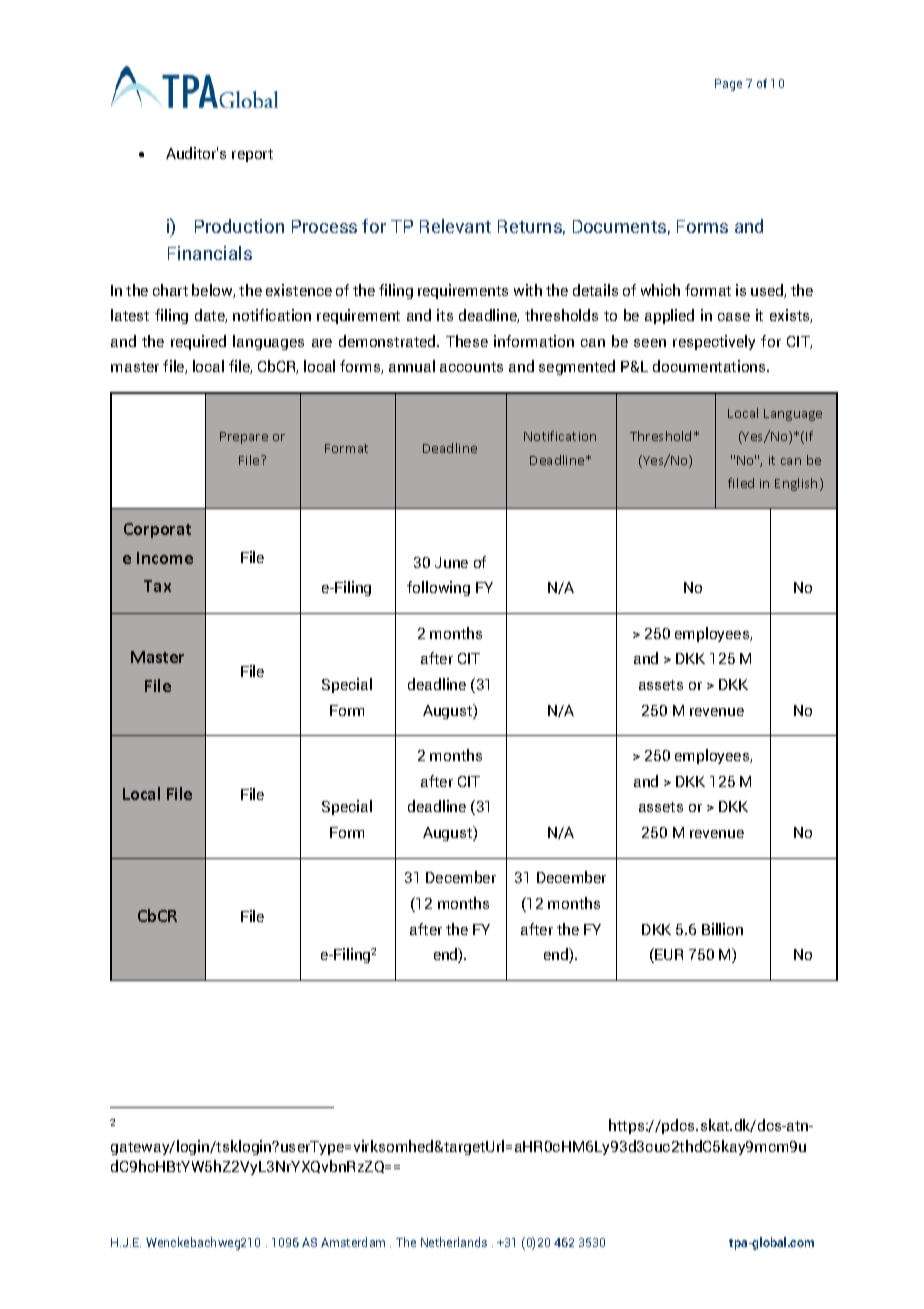  What do you see at coordinates (454, 1242) in the image?
I see `Netherlands` at bounding box center [454, 1242].
